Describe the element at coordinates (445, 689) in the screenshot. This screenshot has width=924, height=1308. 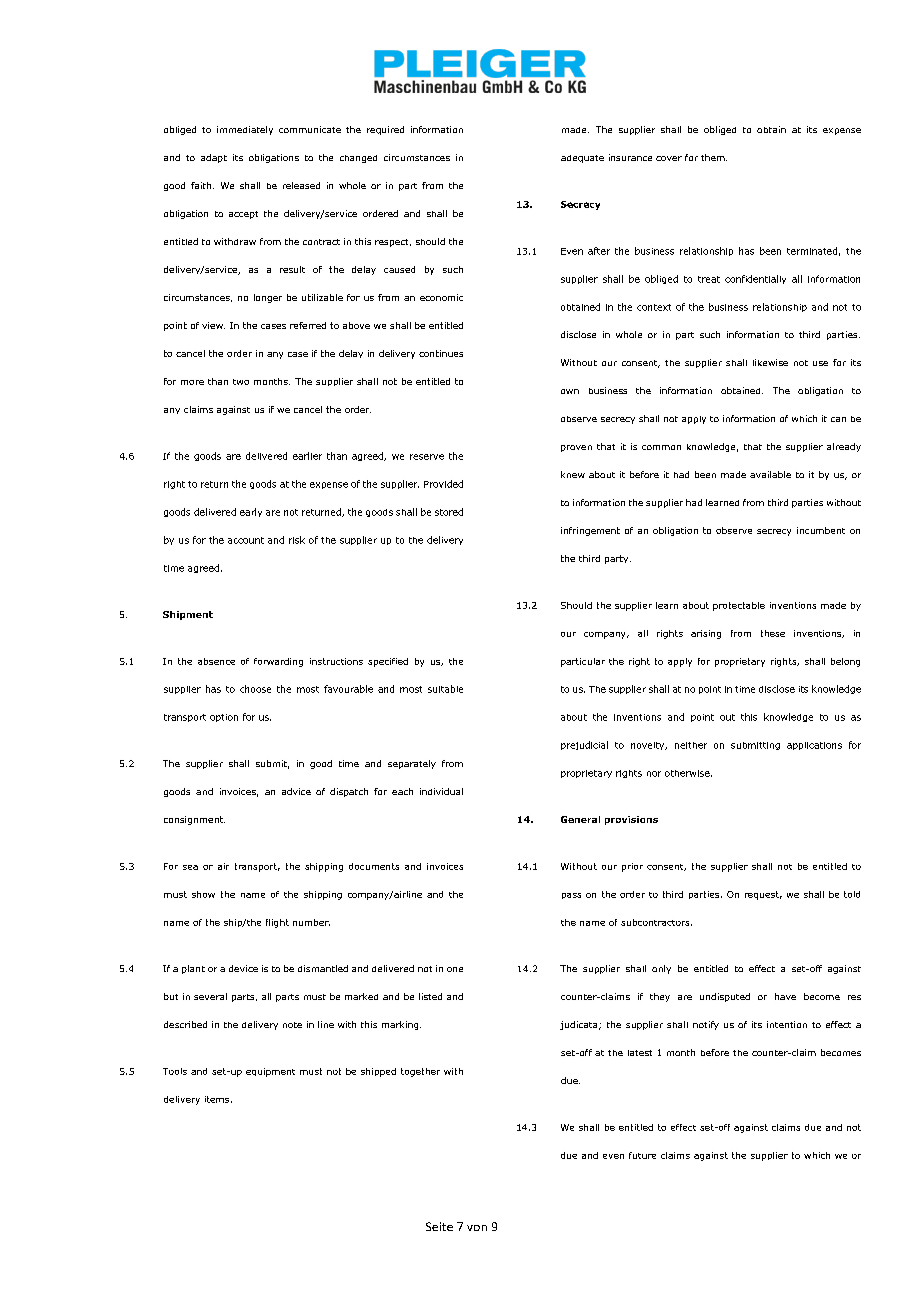
I see `suitable` at that location.
